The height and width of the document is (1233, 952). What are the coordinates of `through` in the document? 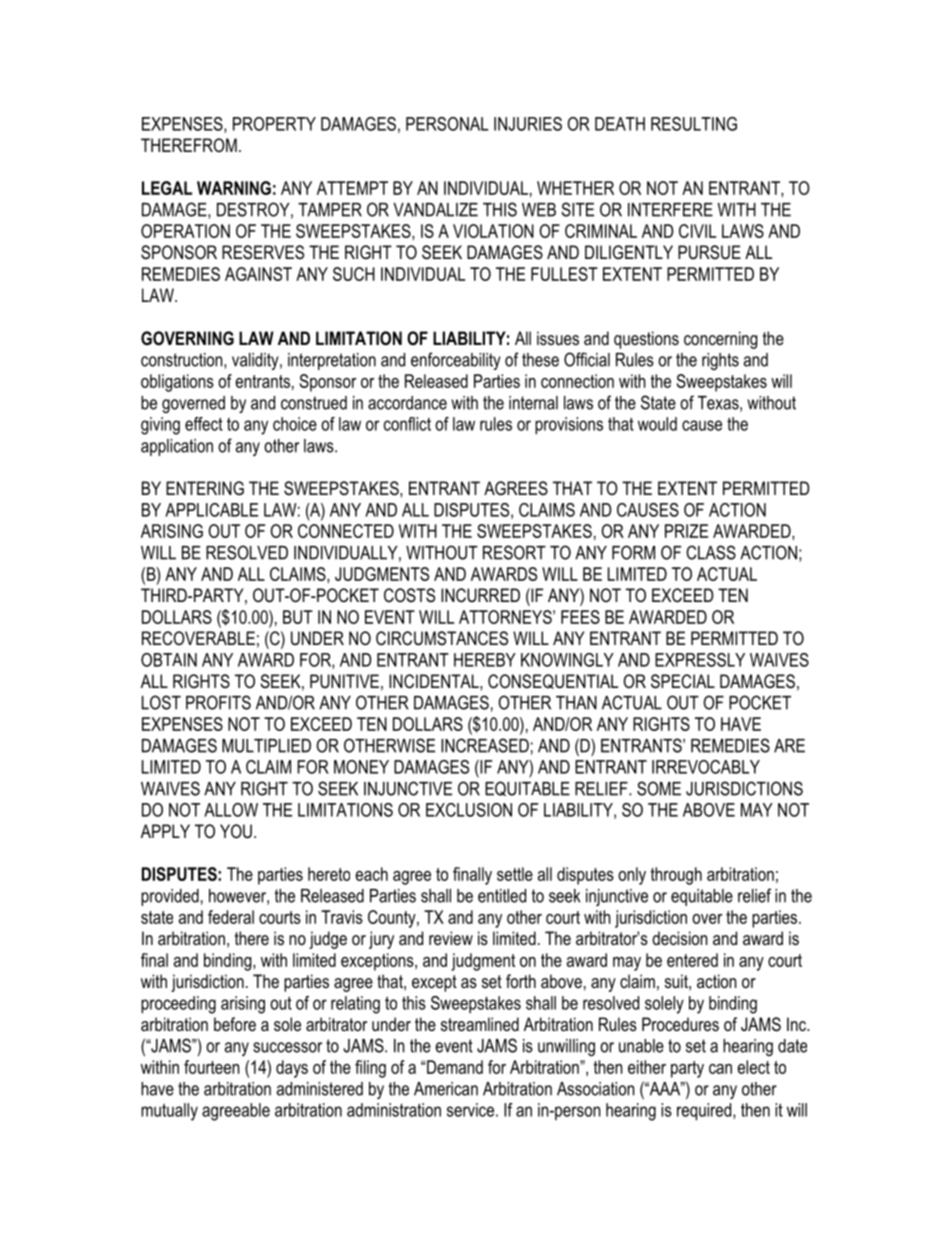 It's located at (676, 876).
